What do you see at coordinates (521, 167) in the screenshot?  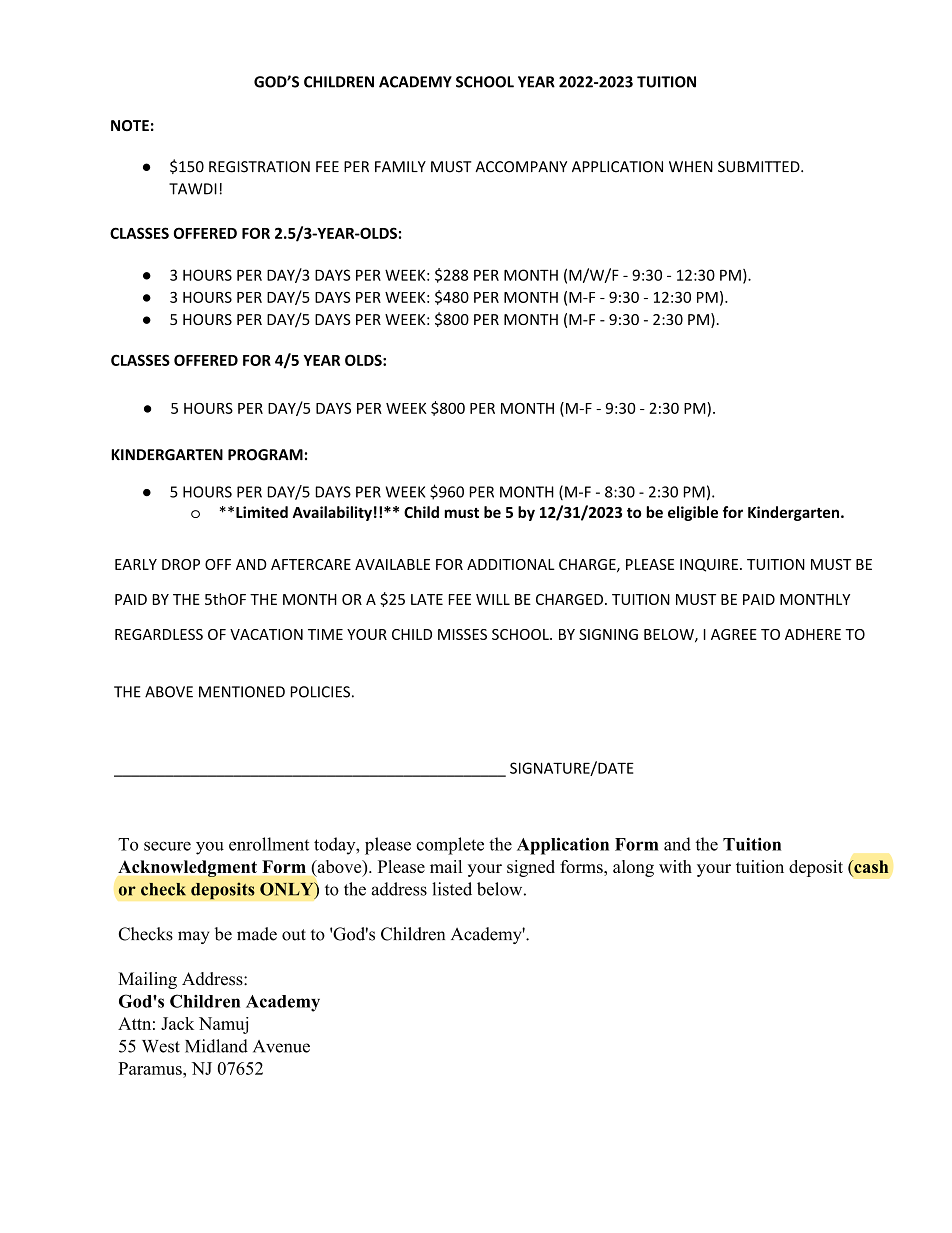 I see `ACCOMPANY` at bounding box center [521, 167].
